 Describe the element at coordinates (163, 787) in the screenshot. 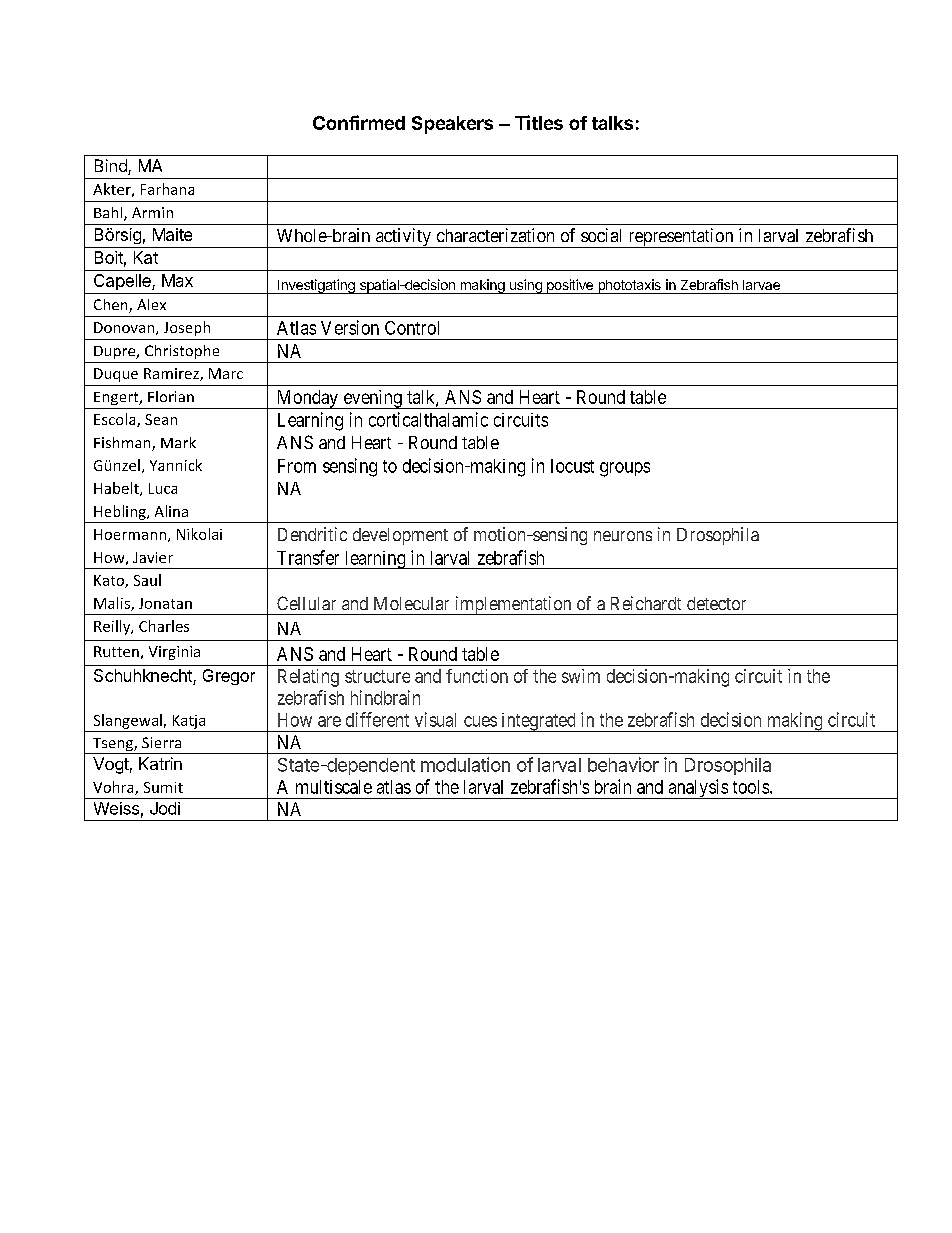

I see `Sumit` at that location.
